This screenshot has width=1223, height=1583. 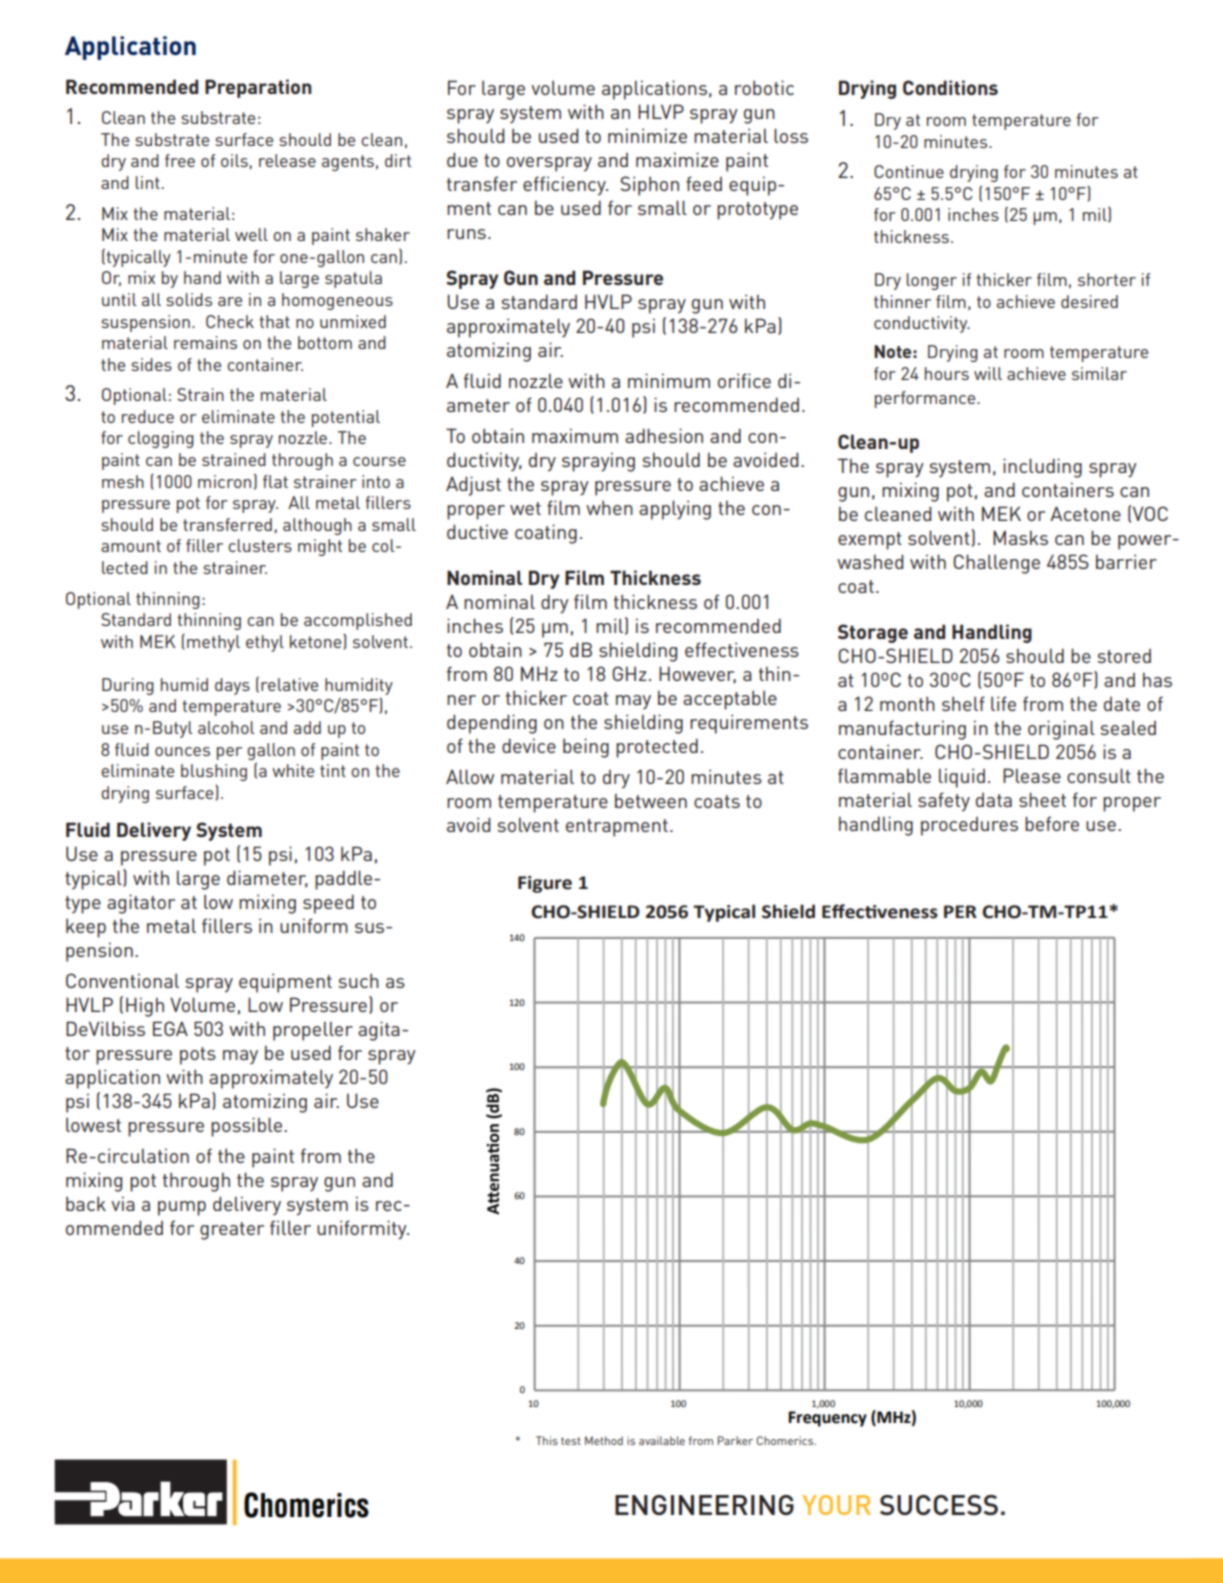 I want to click on between, so click(x=651, y=801).
